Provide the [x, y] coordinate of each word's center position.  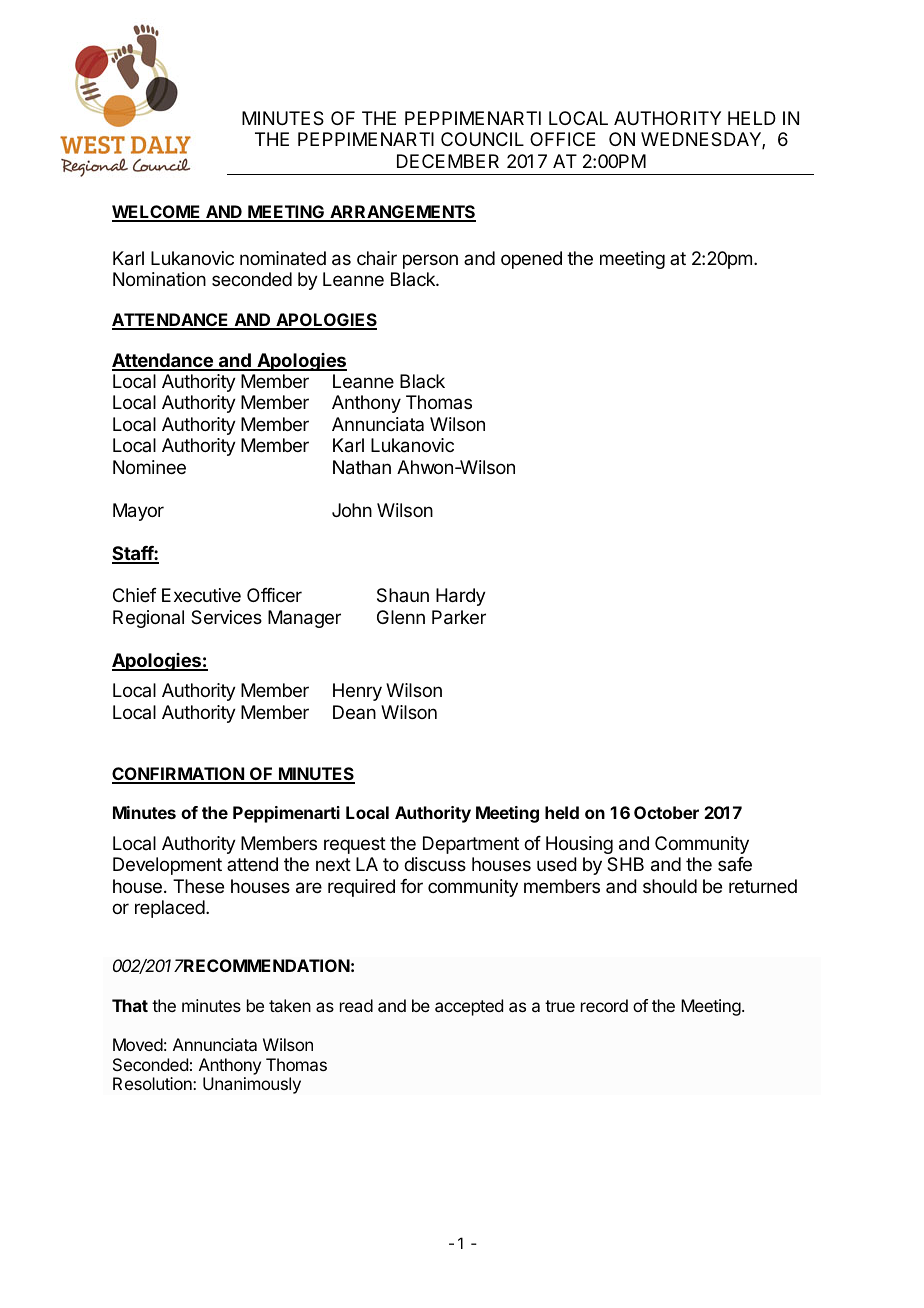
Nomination [159, 279]
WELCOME [157, 213]
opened [531, 260]
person [430, 261]
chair [377, 258]
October [666, 812]
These [198, 886]
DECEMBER [448, 161]
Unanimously [252, 1085]
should [670, 886]
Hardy [461, 597]
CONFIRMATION [179, 775]
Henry [357, 692]
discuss [435, 864]
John [352, 510]
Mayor [138, 512]
